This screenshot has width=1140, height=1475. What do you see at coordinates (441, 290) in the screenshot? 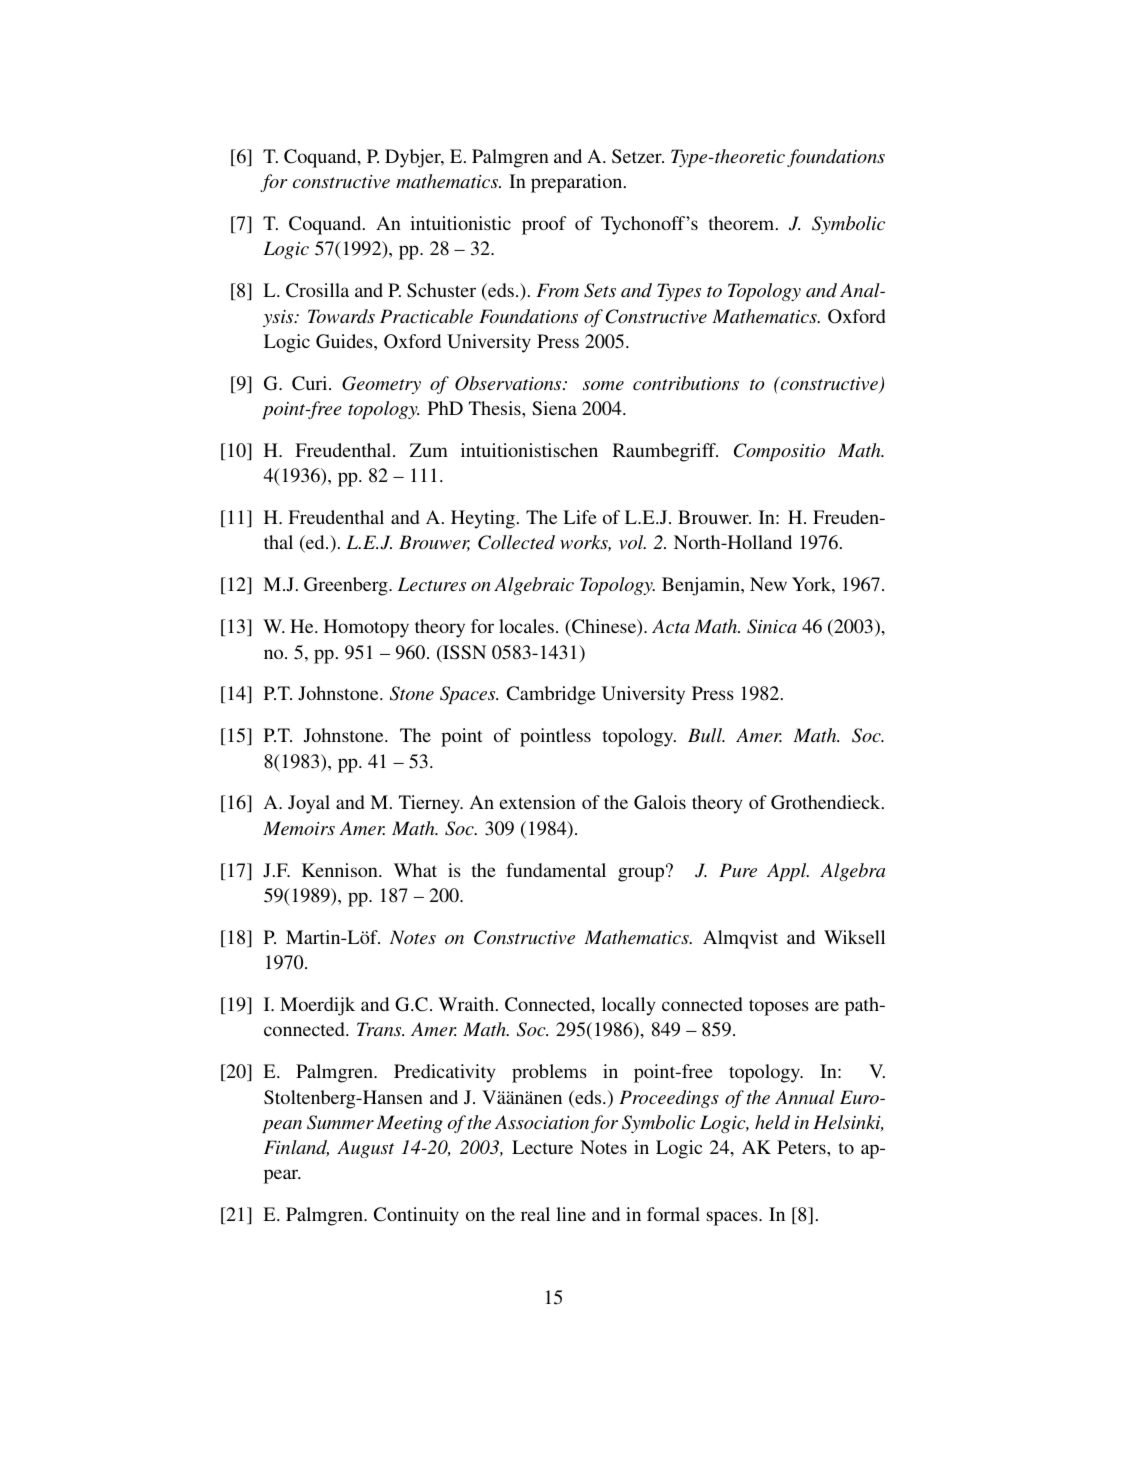
I see `Schuster` at bounding box center [441, 290].
